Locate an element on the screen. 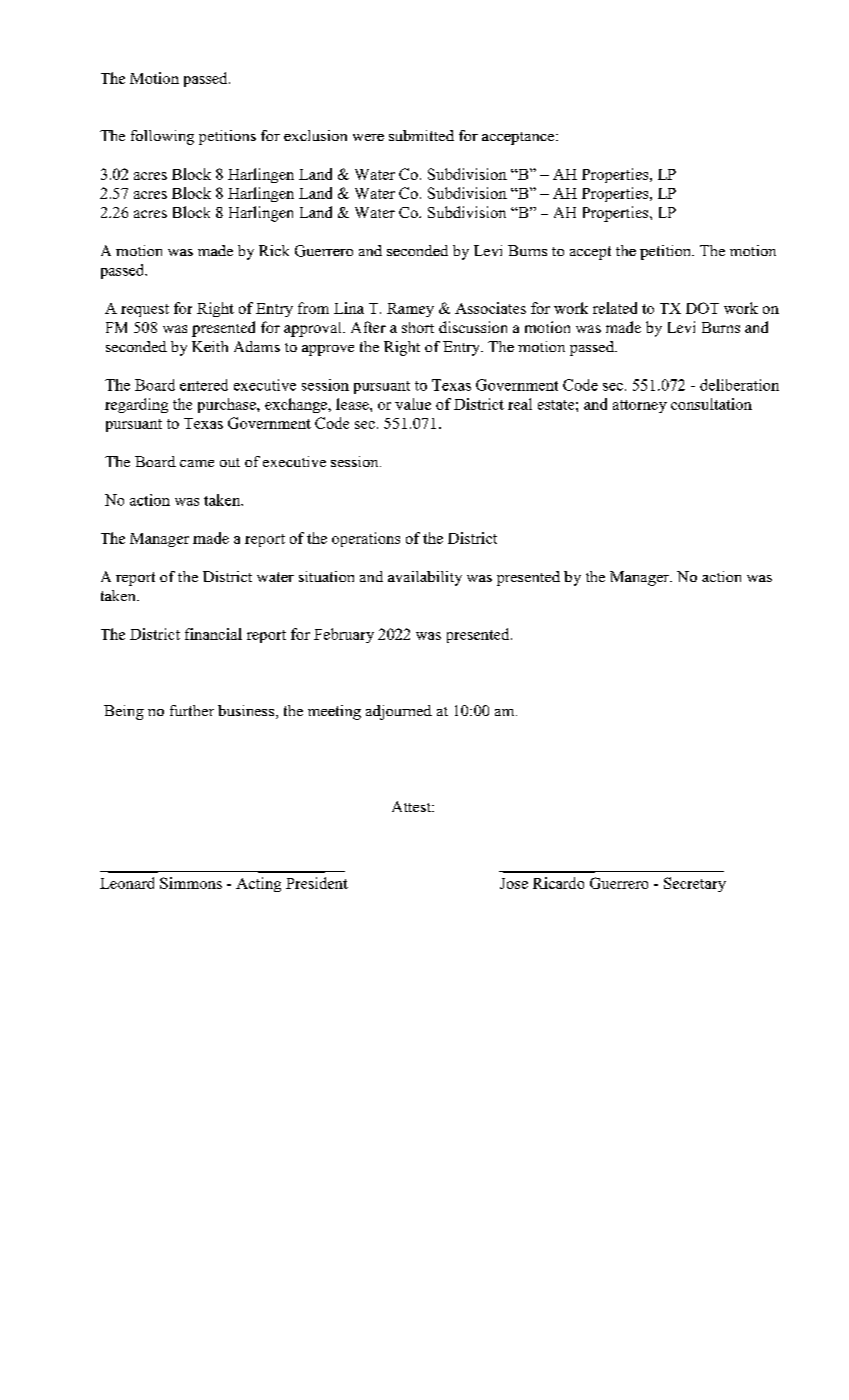  meeting is located at coordinates (334, 712).
